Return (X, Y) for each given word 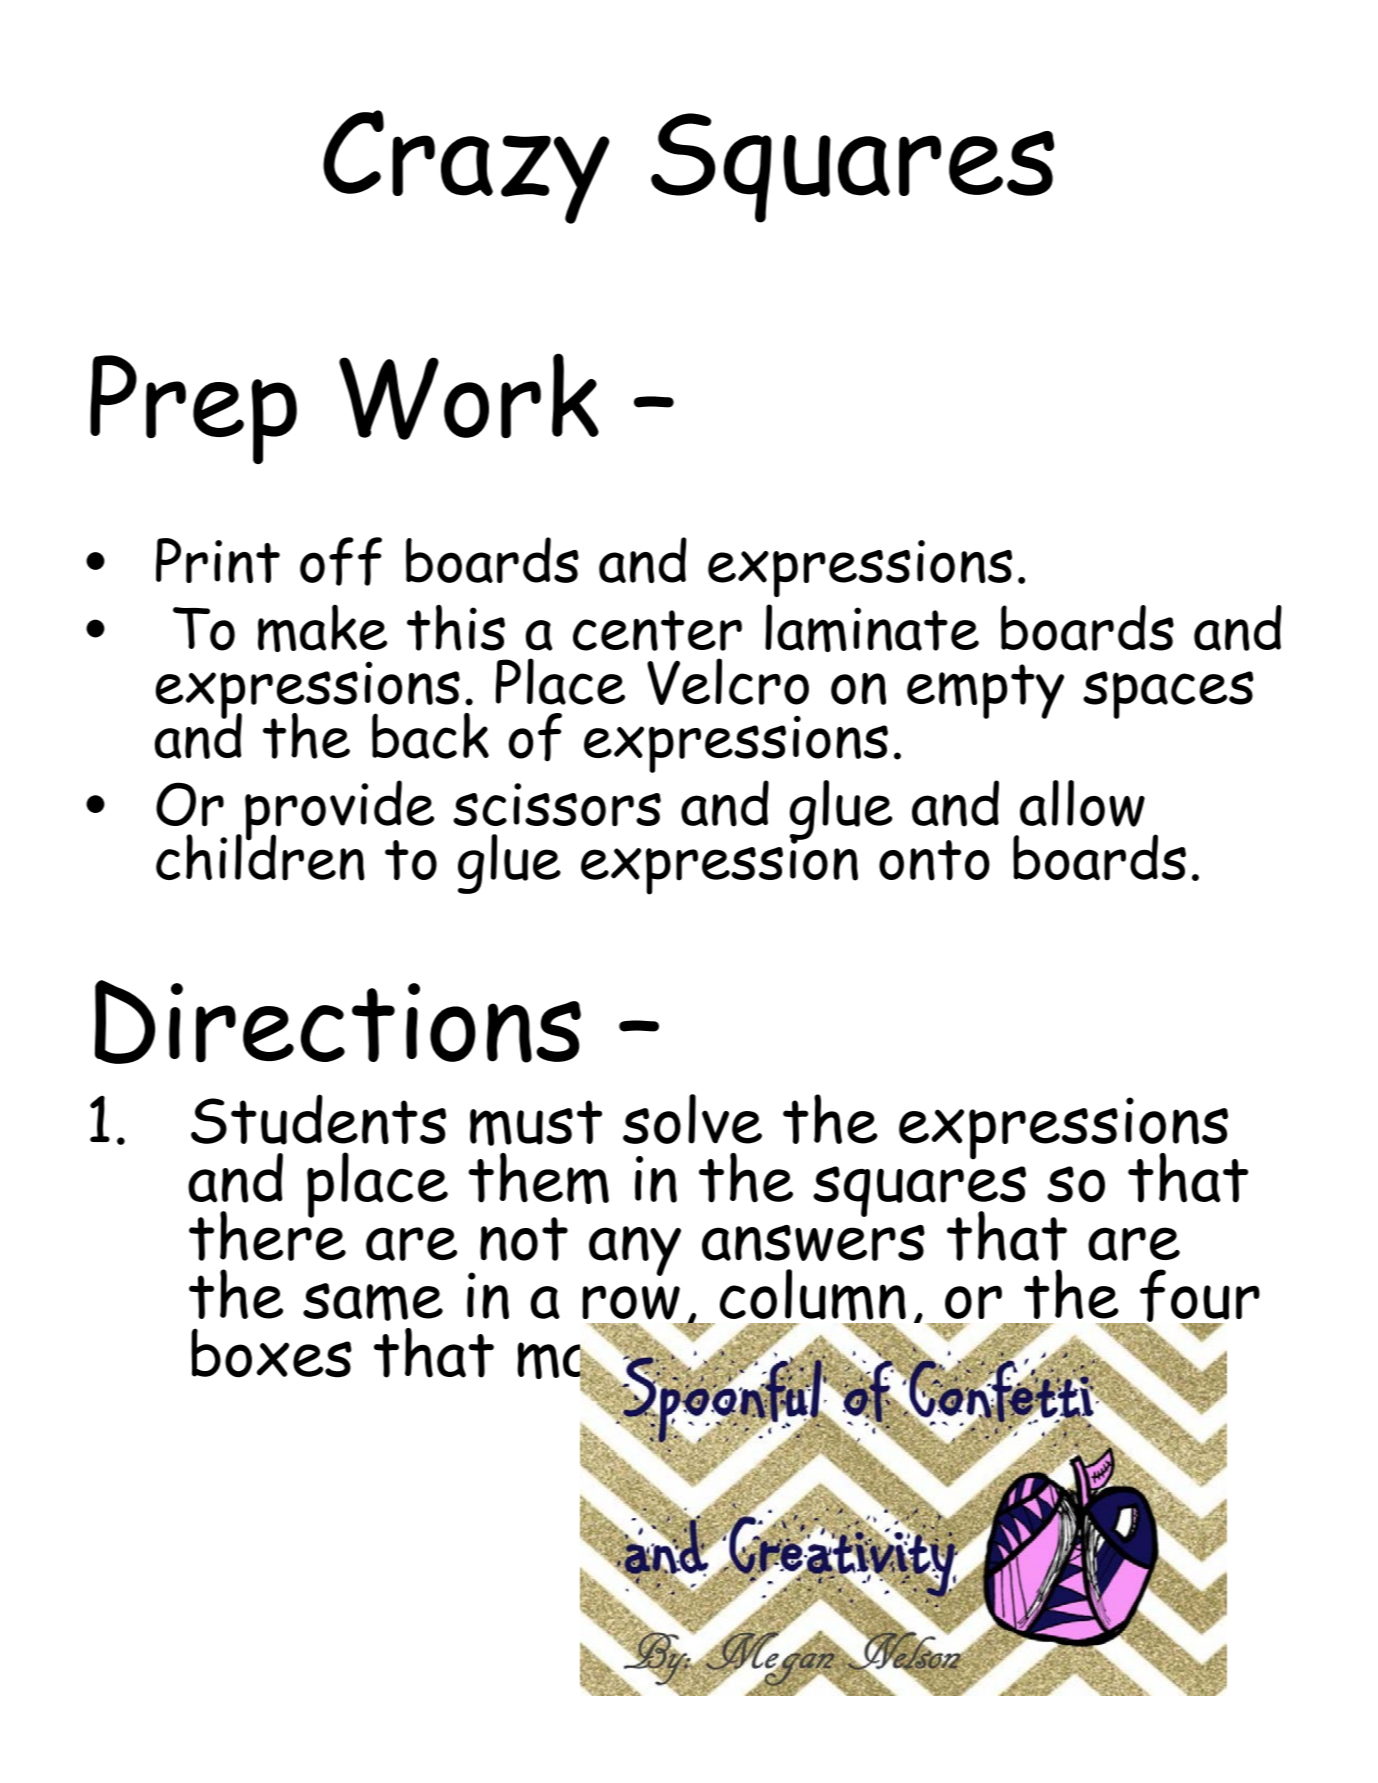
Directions (338, 1022)
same (373, 1302)
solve (692, 1119)
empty (985, 691)
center (657, 630)
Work (469, 396)
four (1199, 1296)
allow (1082, 803)
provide (339, 811)
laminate (872, 628)
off (341, 561)
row (631, 1303)
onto (934, 860)
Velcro (728, 681)
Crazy (466, 167)
